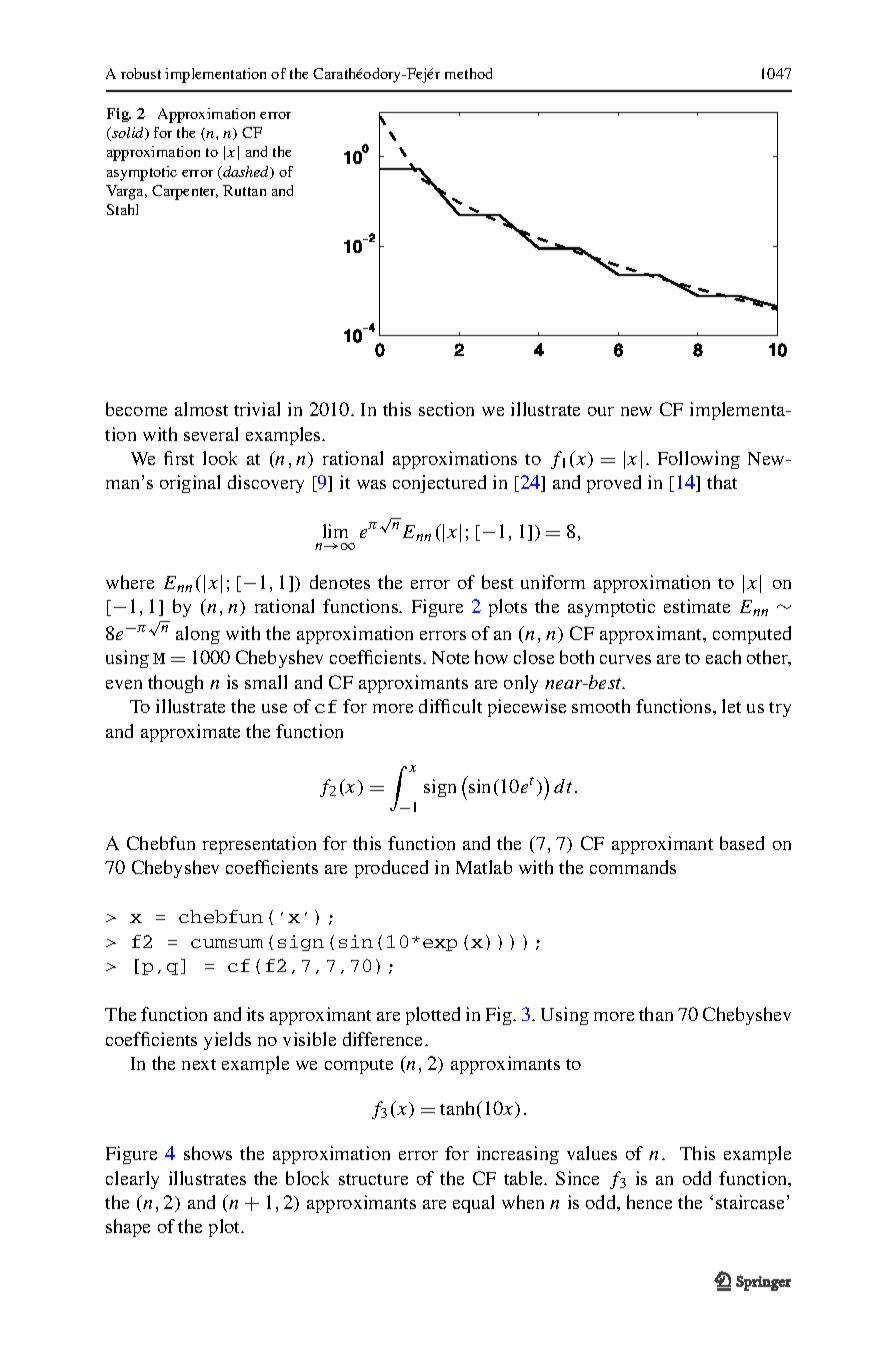 The height and width of the image is (1359, 896). Describe the element at coordinates (208, 1153) in the image. I see `shows` at that location.
